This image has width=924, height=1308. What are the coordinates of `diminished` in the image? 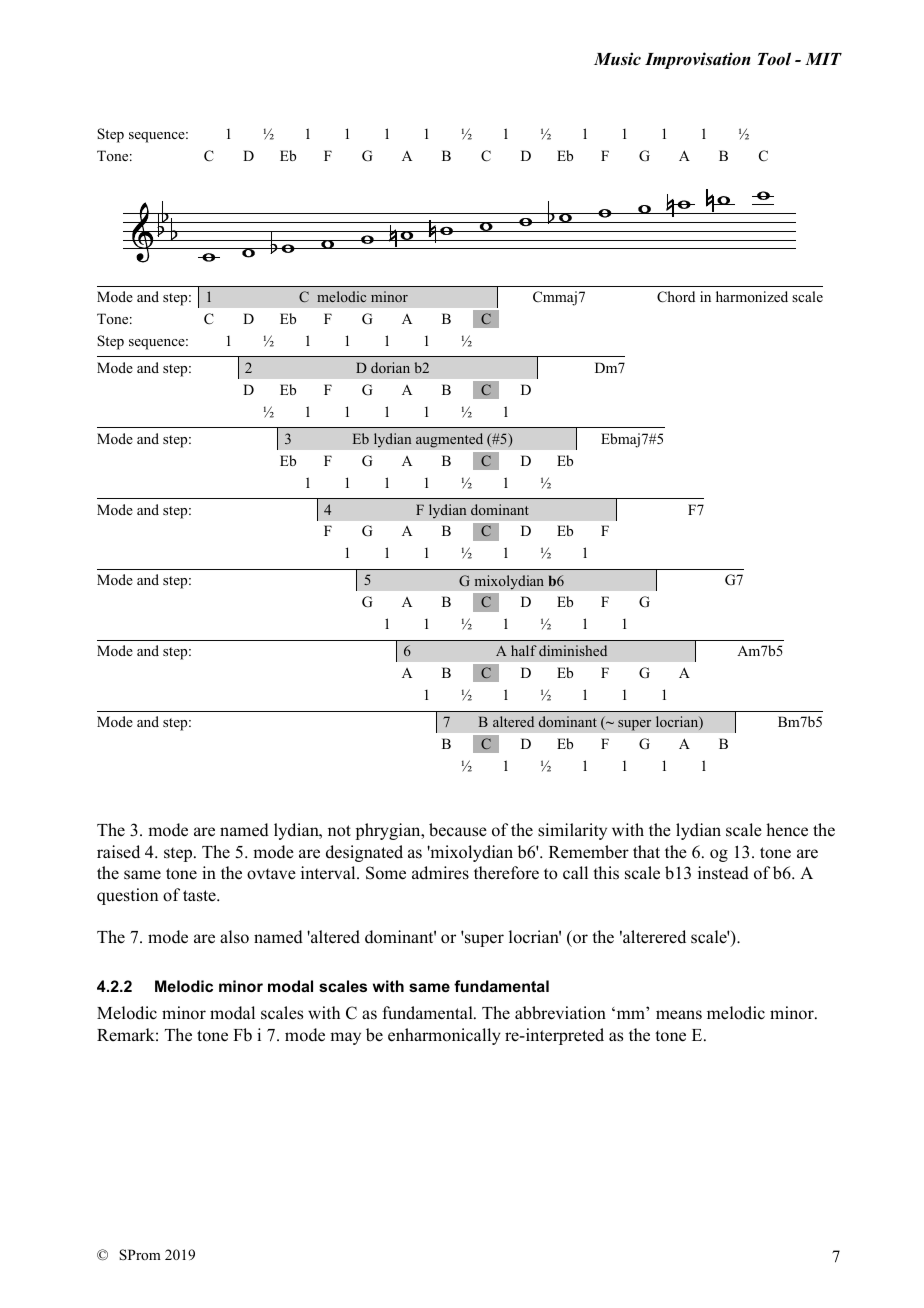 It's located at (573, 650).
